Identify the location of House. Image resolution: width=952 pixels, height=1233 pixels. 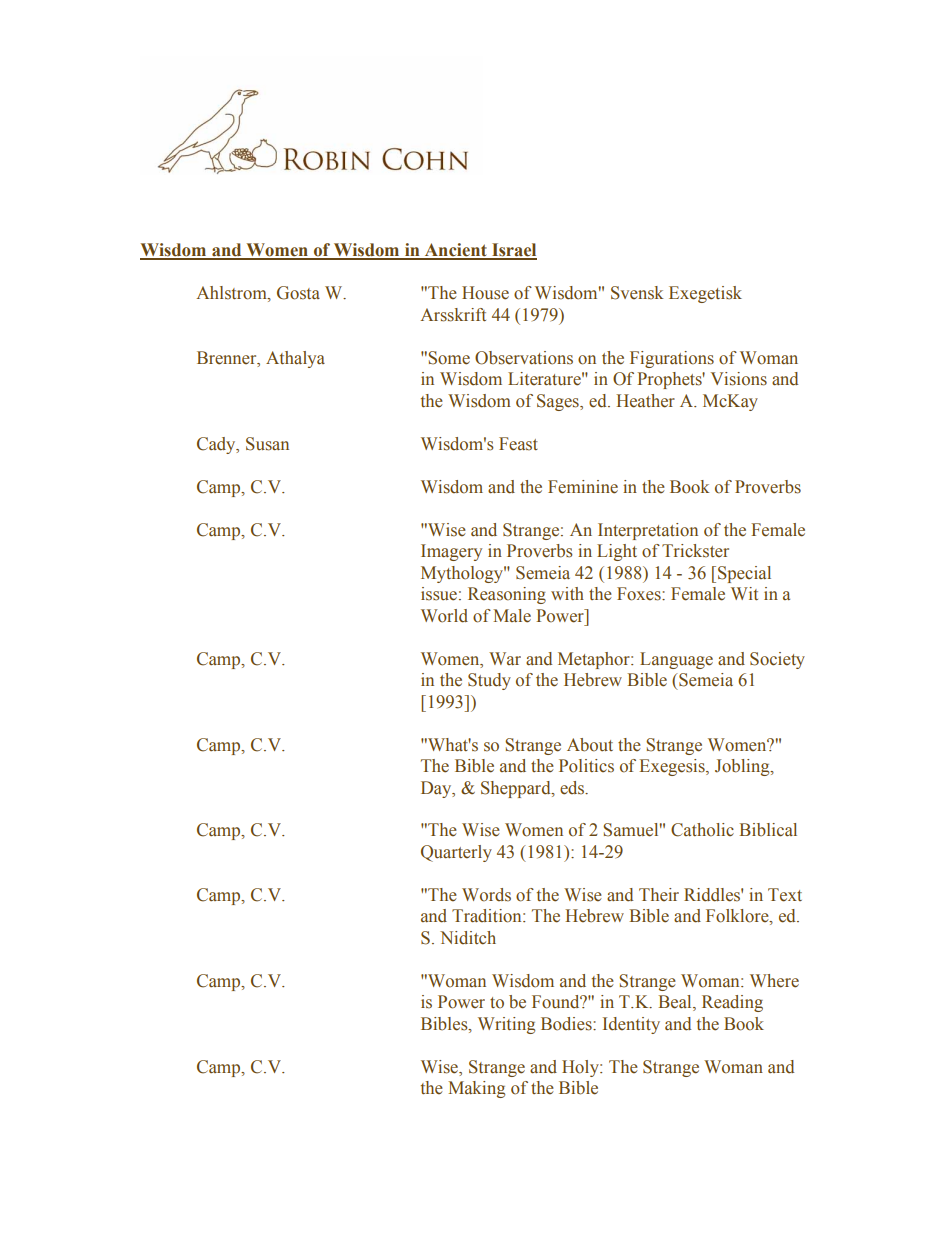
(485, 293).
